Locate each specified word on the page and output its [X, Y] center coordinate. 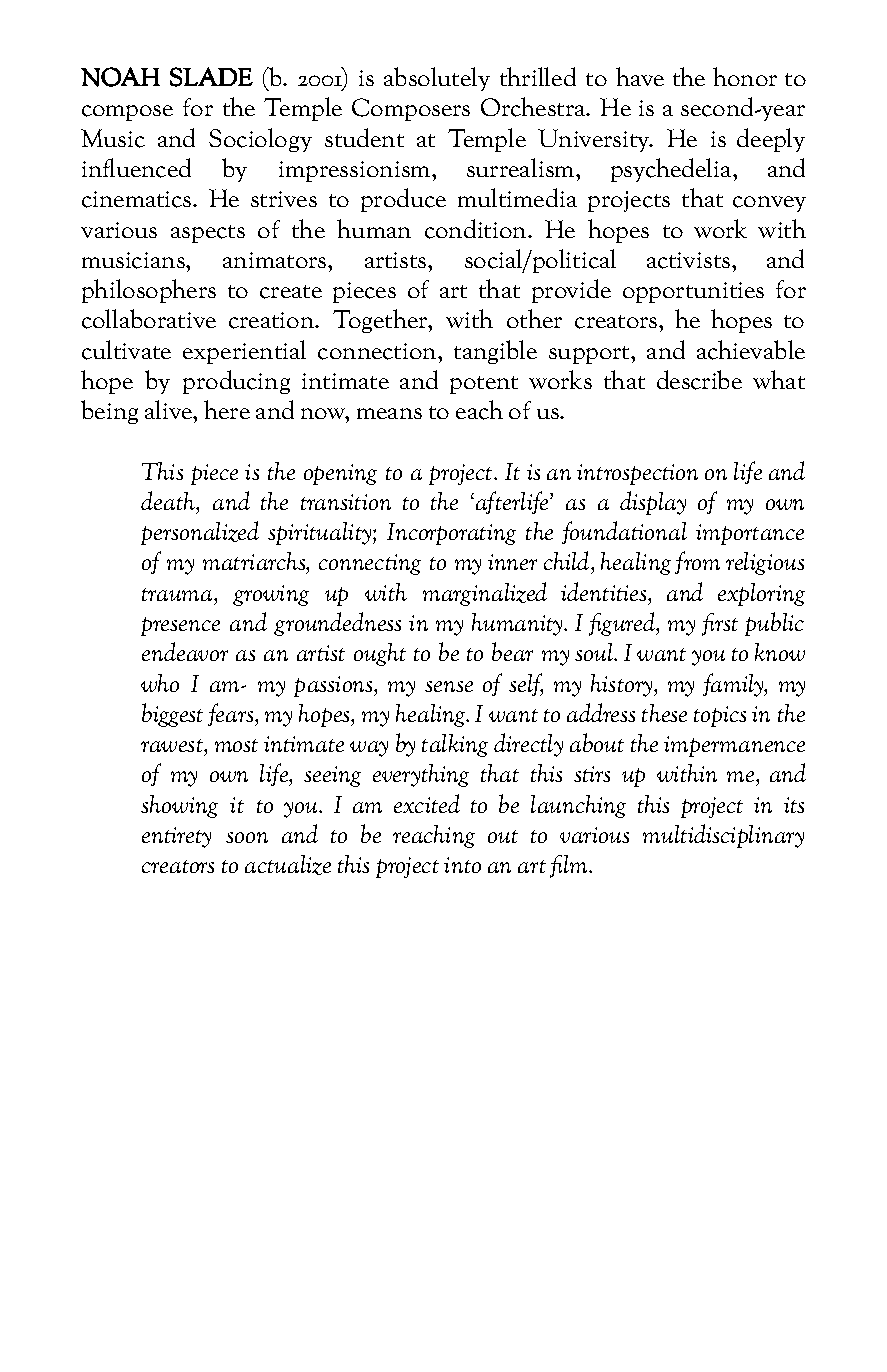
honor [745, 76]
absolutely [437, 79]
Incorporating [451, 534]
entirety [176, 837]
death [169, 500]
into [462, 865]
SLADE [211, 77]
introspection [637, 474]
